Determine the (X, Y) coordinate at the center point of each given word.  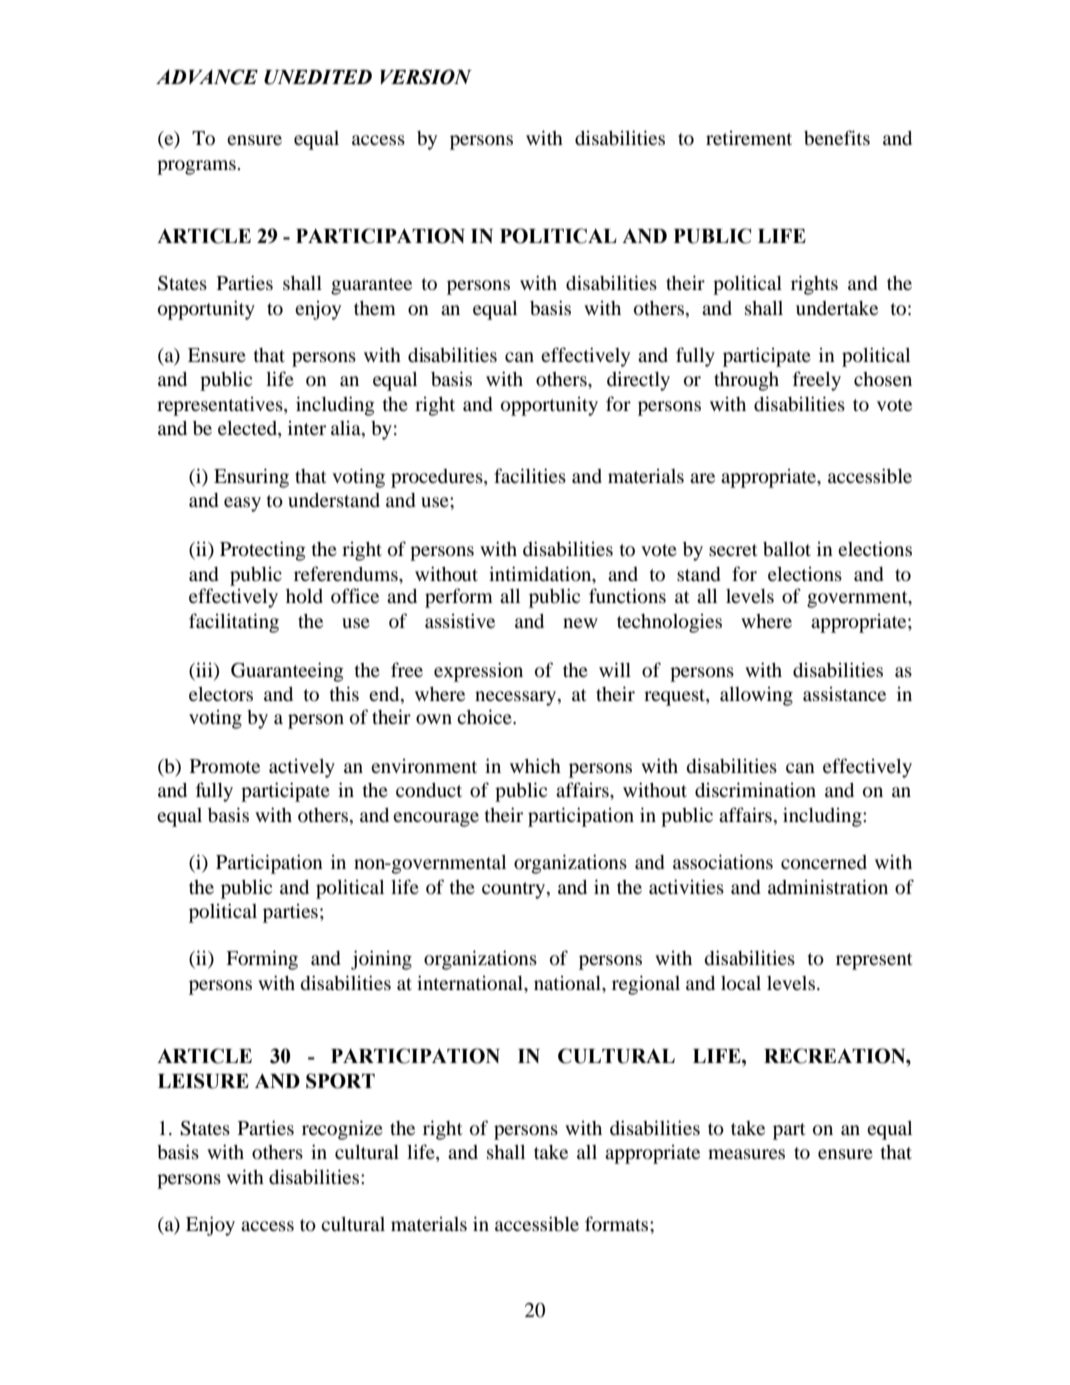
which (535, 765)
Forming (262, 960)
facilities (530, 475)
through (746, 381)
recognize (342, 1130)
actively (302, 768)
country (515, 890)
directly (638, 381)
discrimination (755, 790)
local (741, 983)
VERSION (426, 77)
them (375, 308)
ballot (787, 549)
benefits (837, 137)
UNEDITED (318, 77)
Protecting (263, 551)
